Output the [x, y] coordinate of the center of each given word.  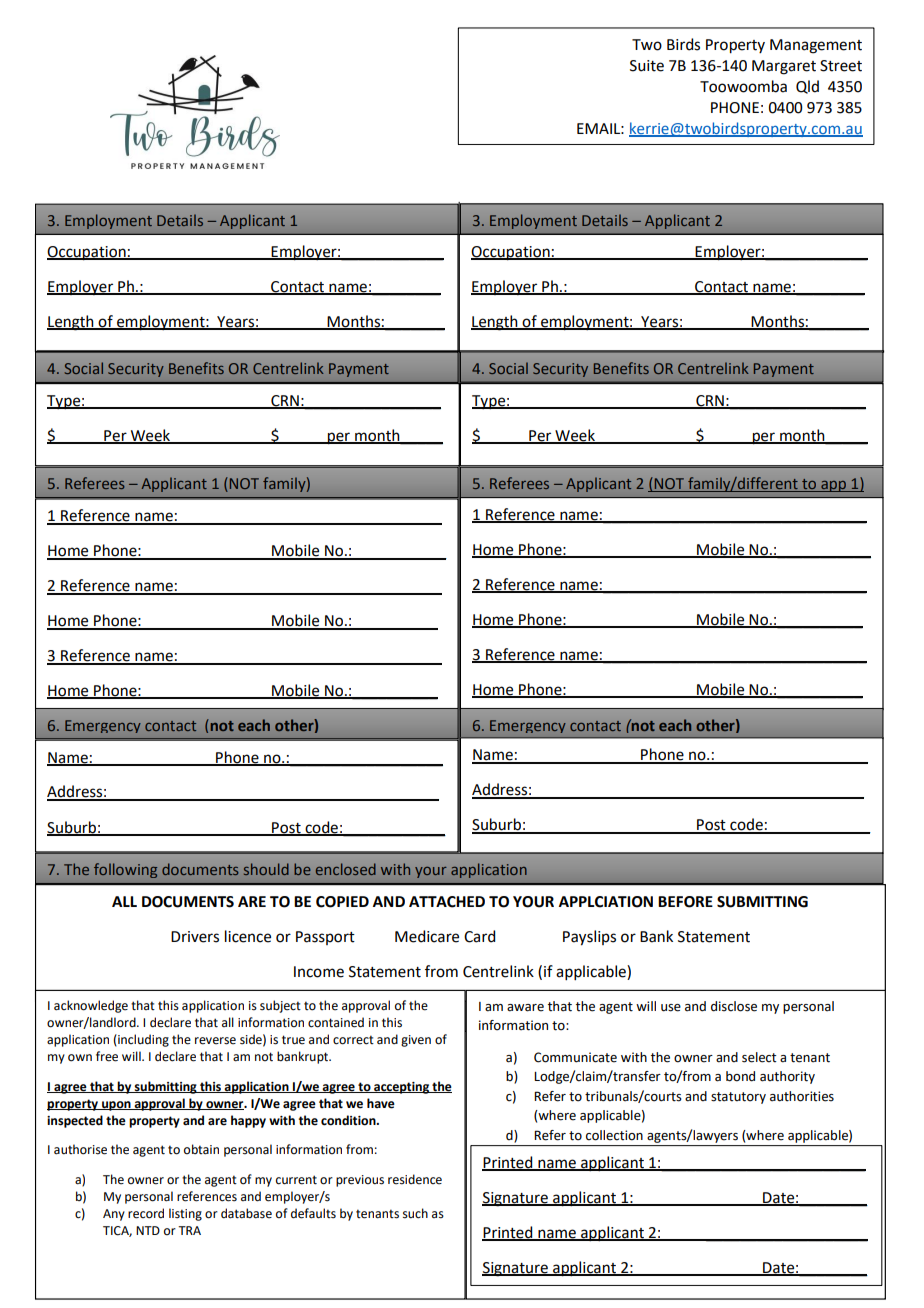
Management [816, 46]
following [125, 870]
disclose [734, 1006]
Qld [807, 87]
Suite [647, 66]
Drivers [195, 937]
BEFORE [685, 902]
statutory [738, 1098]
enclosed [346, 869]
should [266, 869]
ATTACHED [447, 902]
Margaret [784, 67]
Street [841, 66]
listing [185, 1214]
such [415, 1213]
